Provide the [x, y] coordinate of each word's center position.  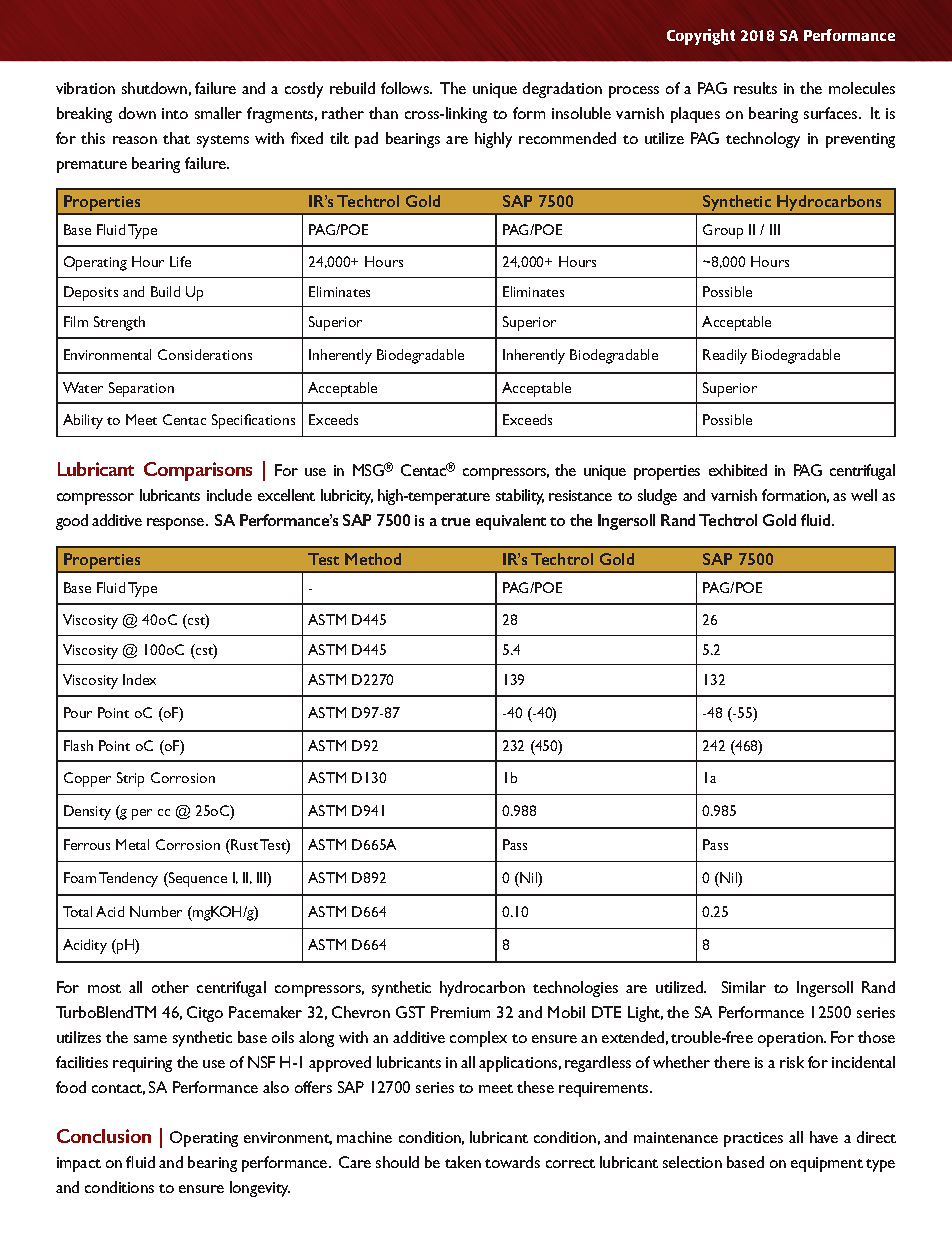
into [175, 113]
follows [406, 88]
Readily [725, 356]
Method [373, 559]
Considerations [205, 354]
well [864, 495]
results [755, 88]
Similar [744, 987]
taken [463, 1162]
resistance [580, 495]
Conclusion [104, 1136]
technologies [575, 989]
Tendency [128, 879]
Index [139, 679]
